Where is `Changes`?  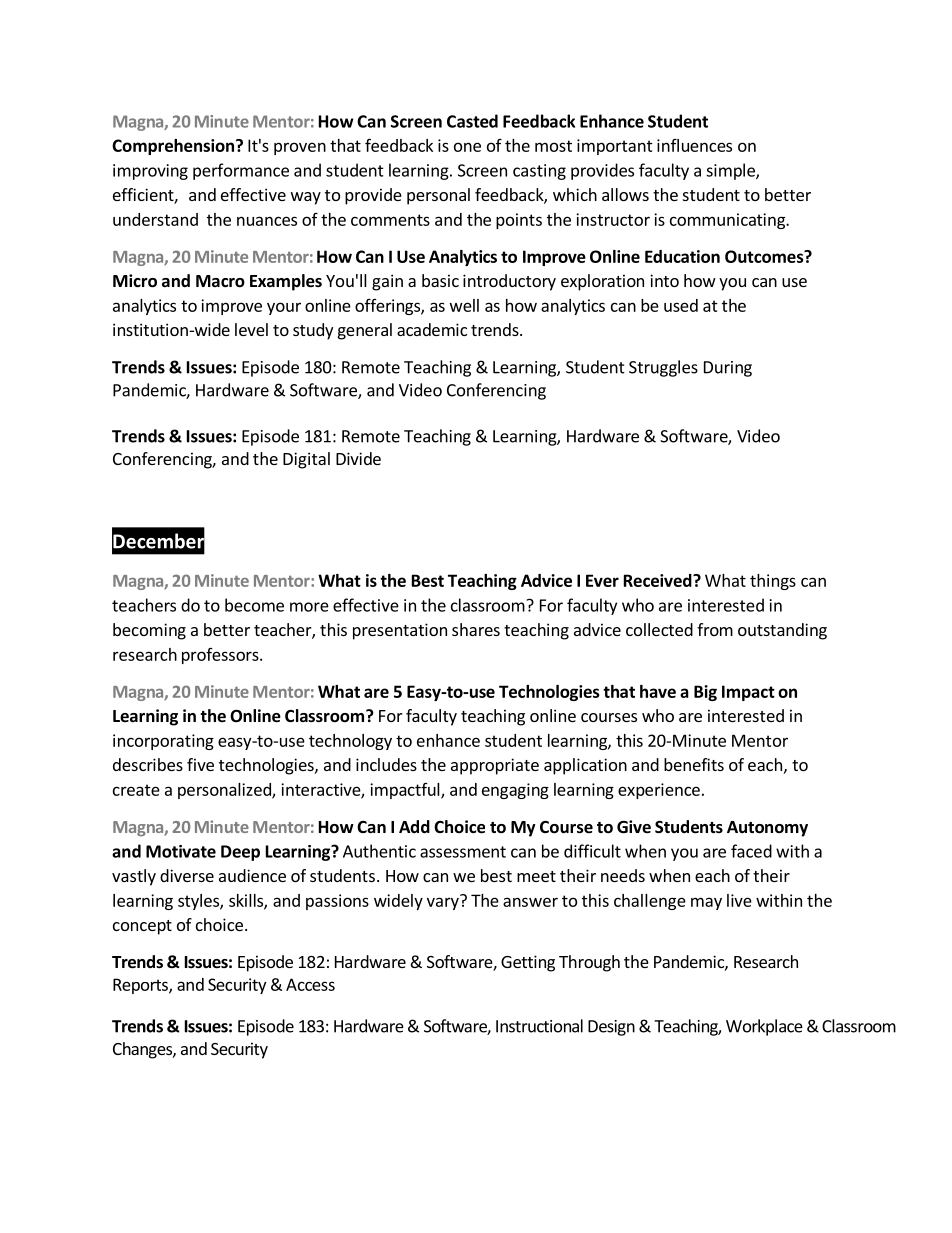 Changes is located at coordinates (143, 1050).
